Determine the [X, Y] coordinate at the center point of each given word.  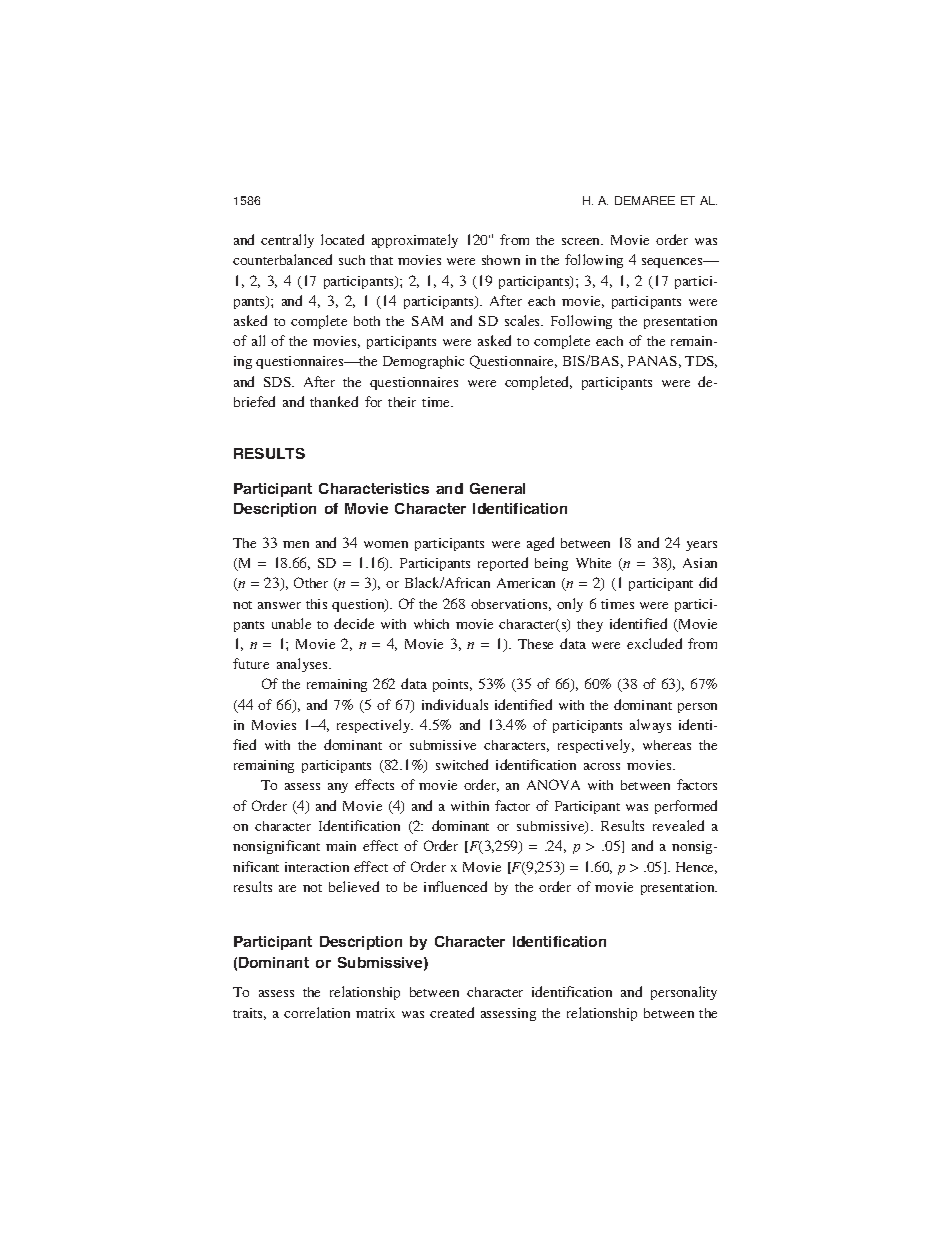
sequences [673, 263]
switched [462, 764]
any [338, 788]
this [316, 604]
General [497, 488]
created [452, 1012]
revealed [678, 825]
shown [501, 260]
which [431, 624]
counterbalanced [282, 259]
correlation [317, 1012]
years [701, 546]
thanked [334, 401]
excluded [654, 643]
